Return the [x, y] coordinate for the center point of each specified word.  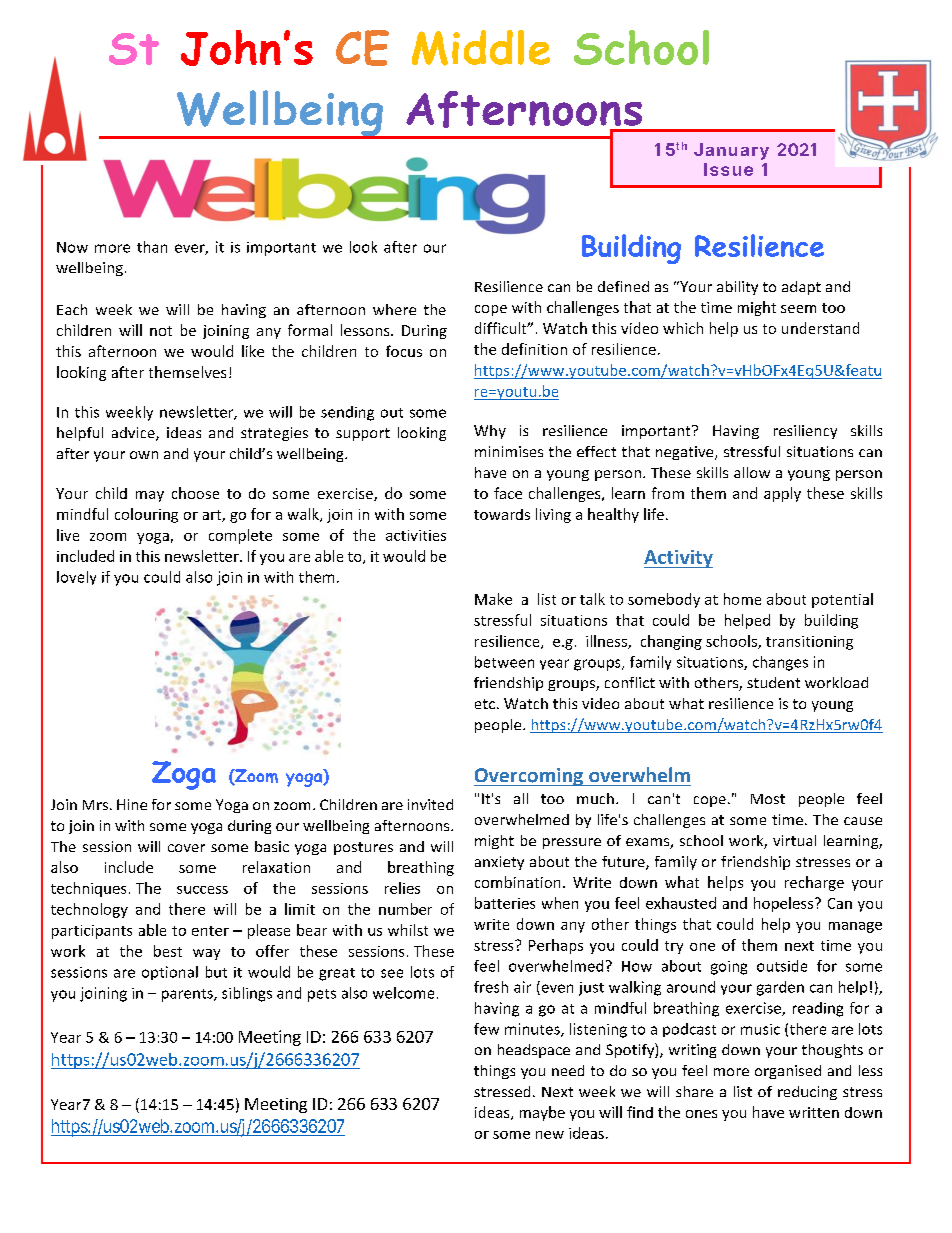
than [152, 247]
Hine [132, 804]
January [731, 151]
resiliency [805, 432]
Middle [481, 48]
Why [490, 432]
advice [134, 434]
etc [485, 704]
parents [188, 995]
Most [768, 799]
